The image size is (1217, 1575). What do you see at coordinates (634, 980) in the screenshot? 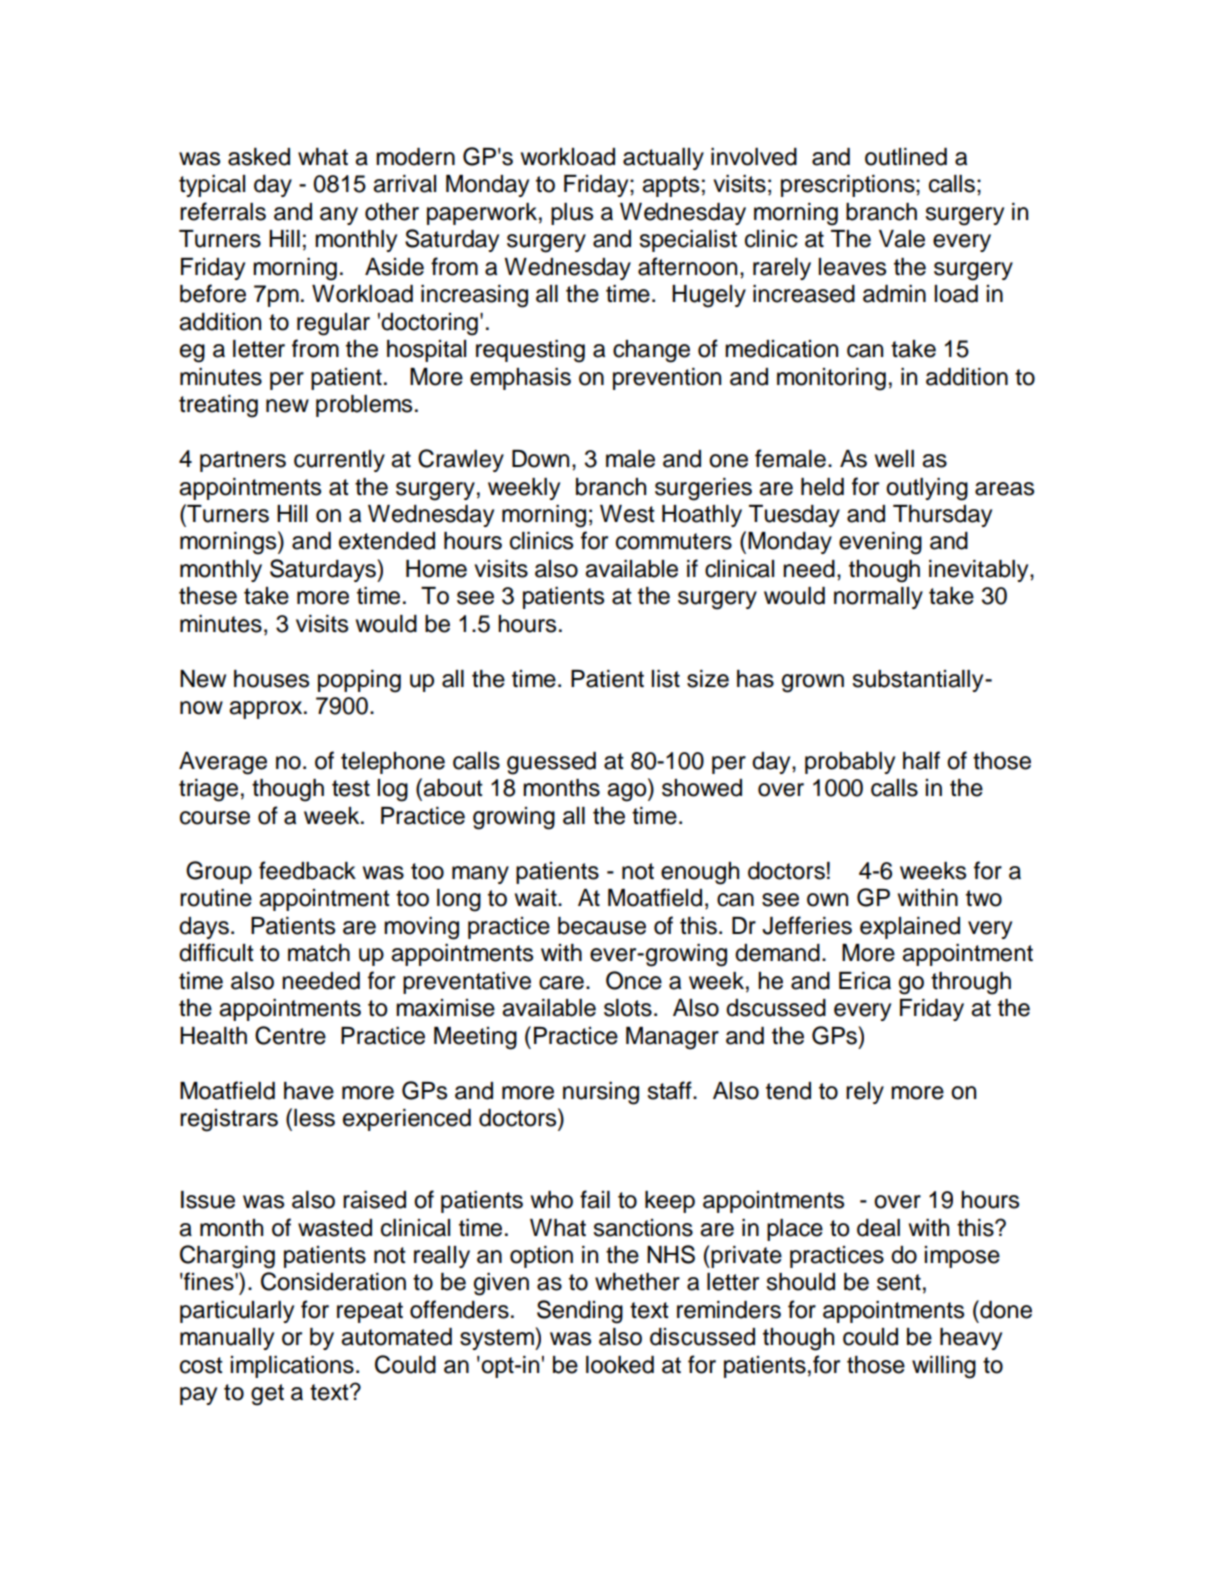
I see `Once` at bounding box center [634, 980].
